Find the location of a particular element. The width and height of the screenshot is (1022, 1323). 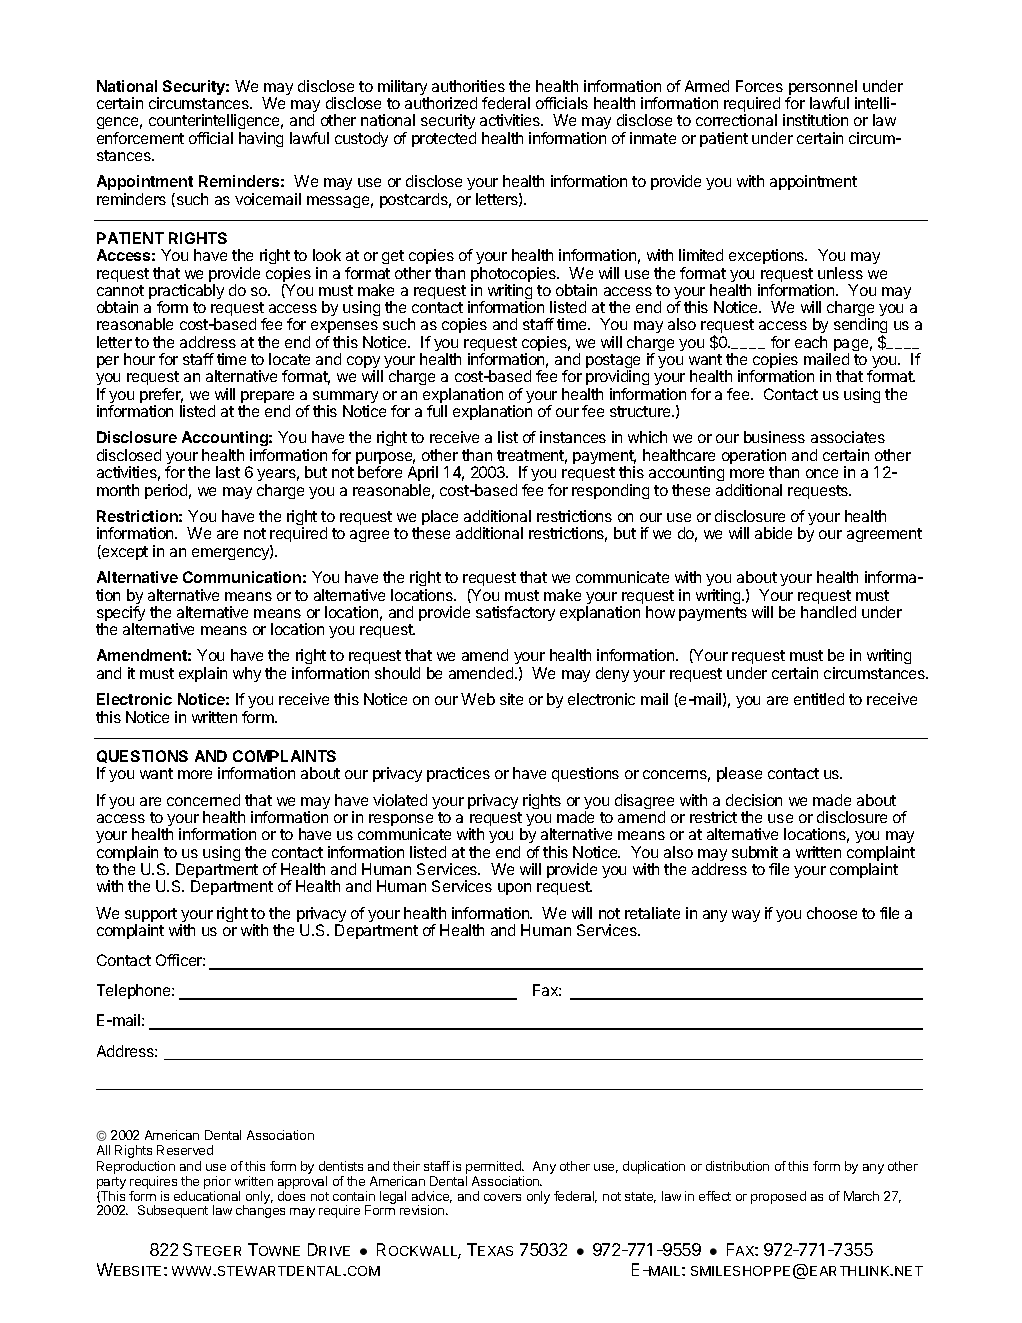

Forces is located at coordinates (759, 86).
